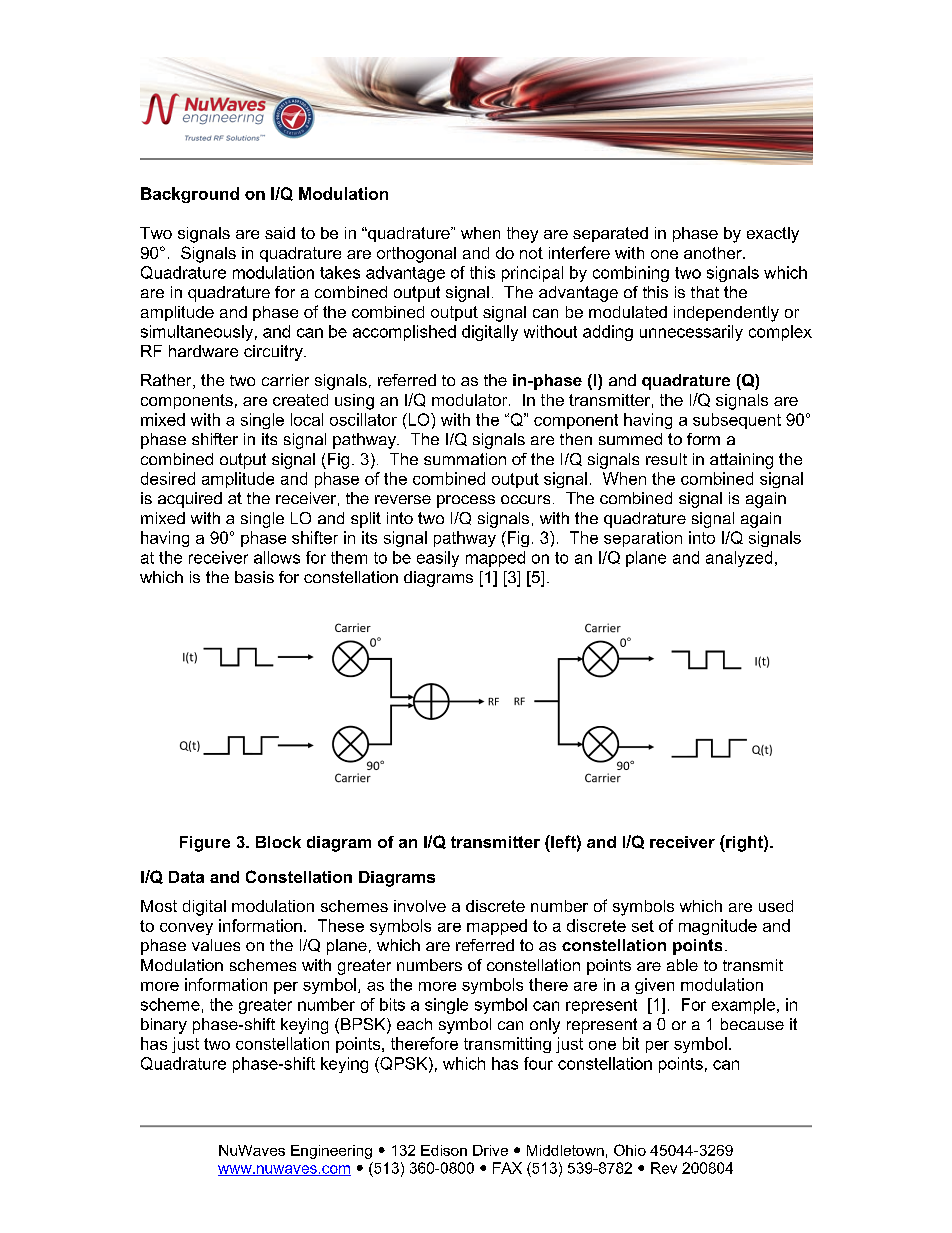 Image resolution: width=952 pixels, height=1233 pixels. What do you see at coordinates (438, 559) in the screenshot?
I see `easily` at bounding box center [438, 559].
